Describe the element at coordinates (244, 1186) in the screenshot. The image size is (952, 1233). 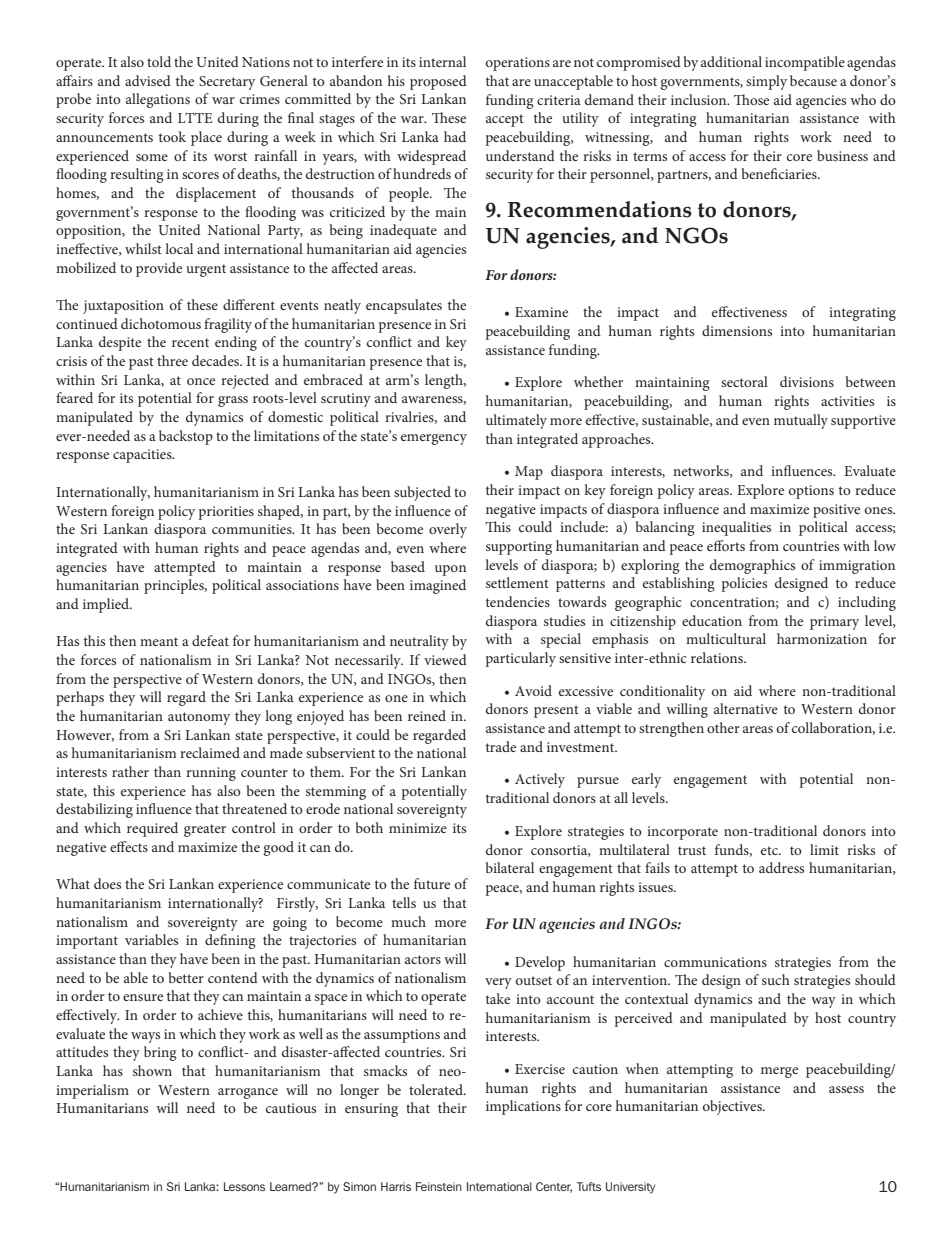
I see `Lessons` at that location.
